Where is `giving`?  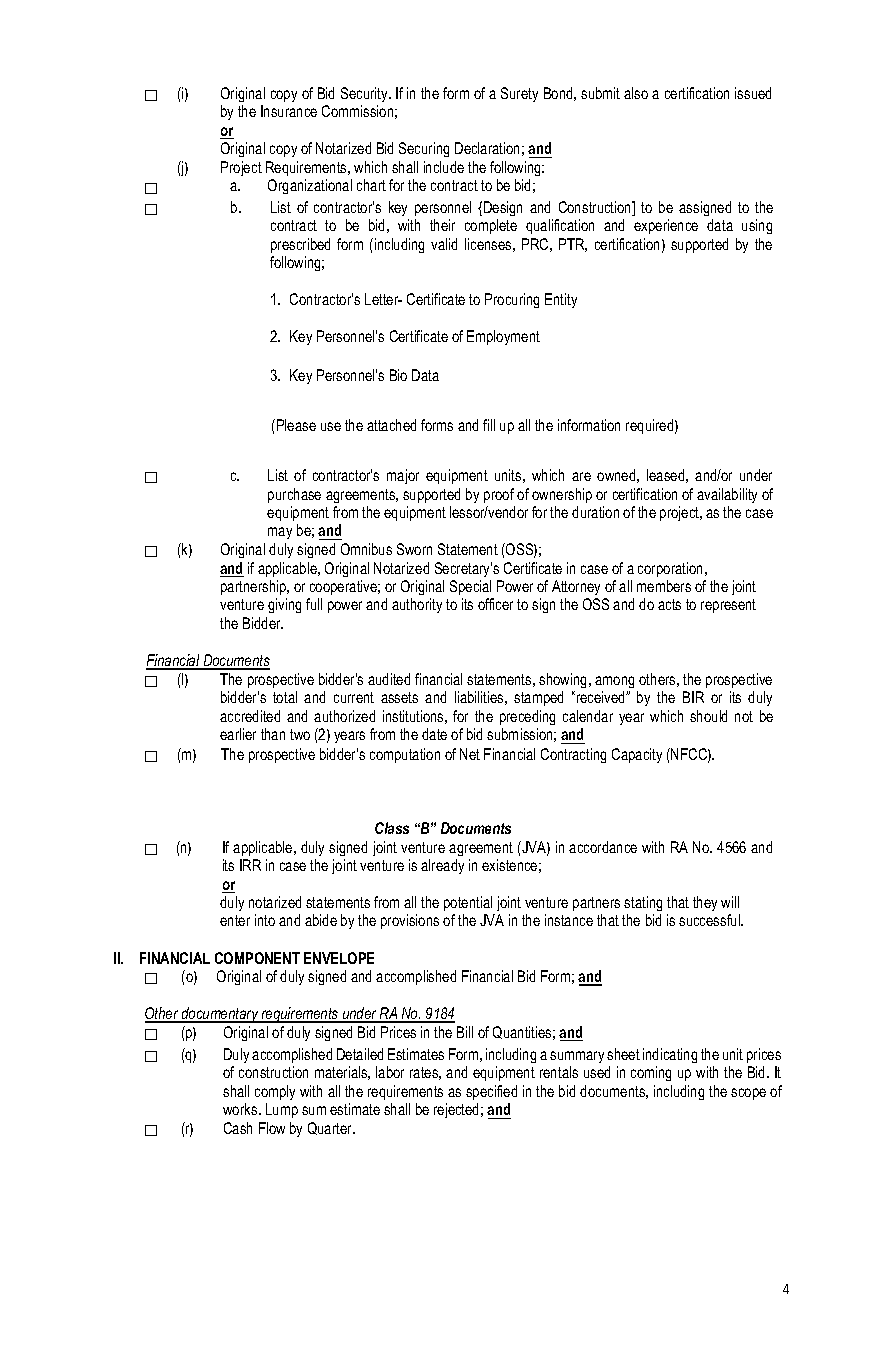
giving is located at coordinates (284, 605).
